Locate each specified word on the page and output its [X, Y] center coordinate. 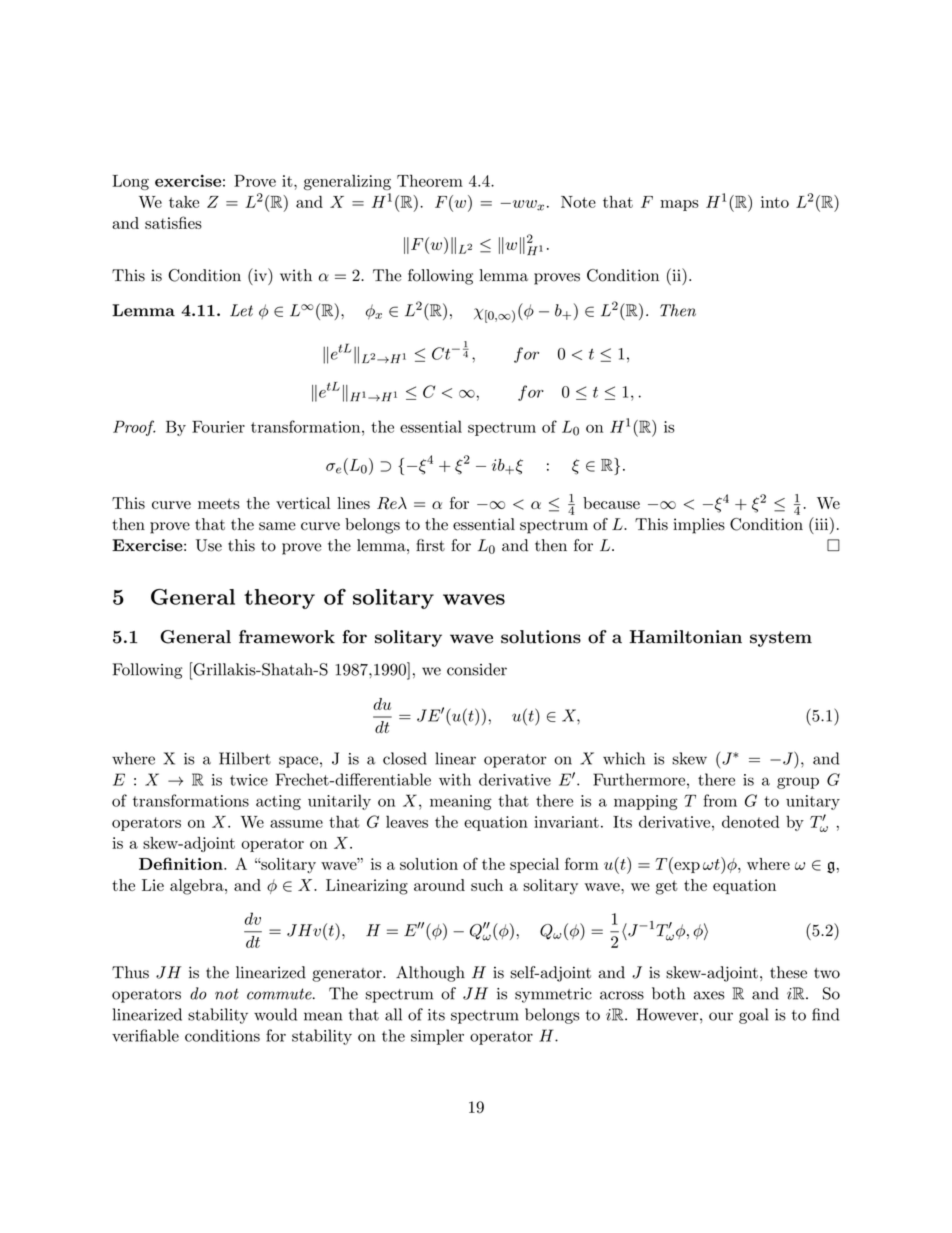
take [184, 202]
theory [279, 599]
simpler [437, 1037]
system [781, 639]
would [275, 1014]
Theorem [430, 180]
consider [477, 669]
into [775, 202]
